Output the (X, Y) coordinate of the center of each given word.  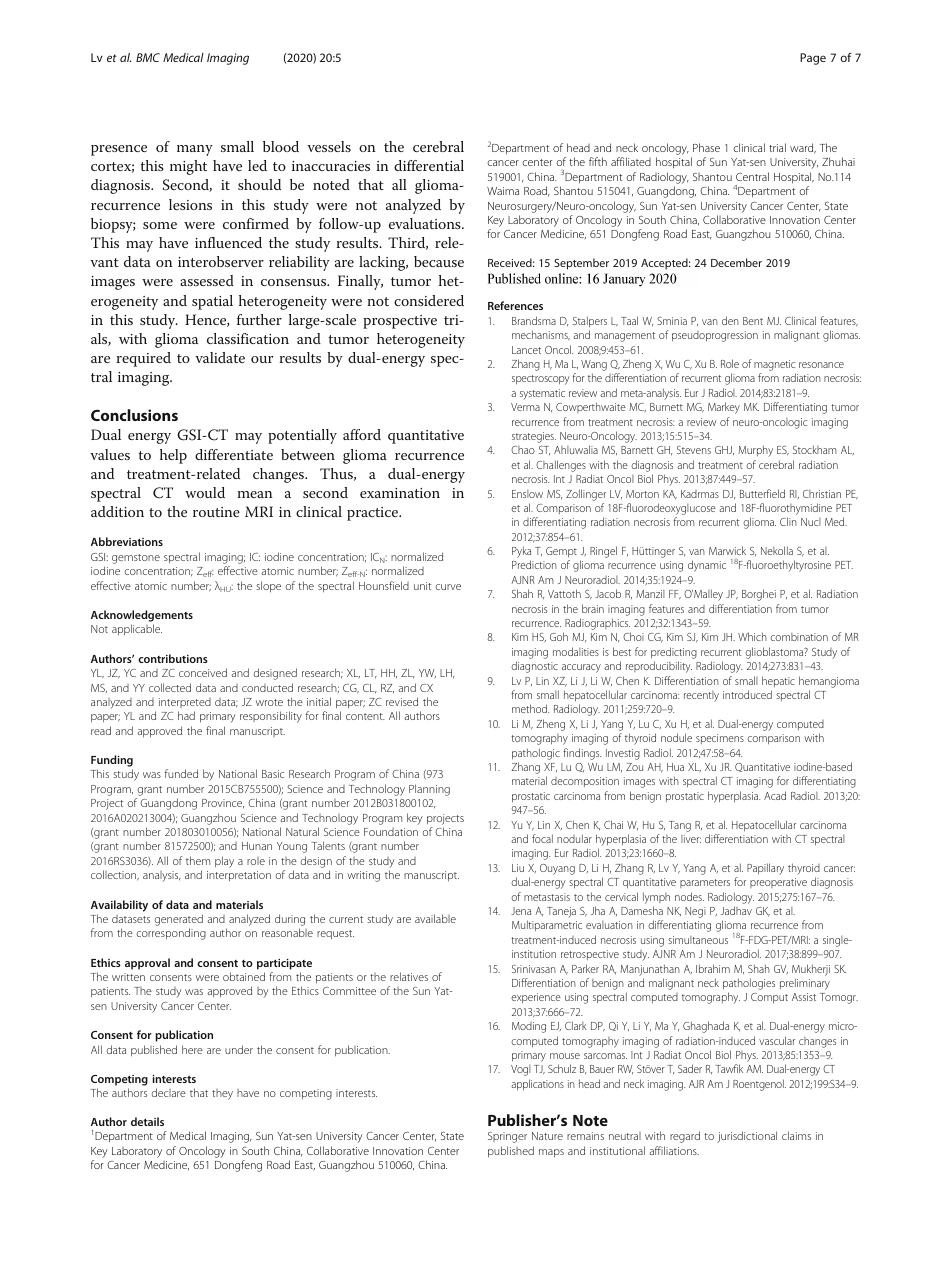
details (147, 1121)
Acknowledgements (142, 616)
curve (448, 587)
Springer (507, 1137)
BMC (148, 57)
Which (752, 636)
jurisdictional (747, 1137)
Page (813, 59)
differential (429, 165)
